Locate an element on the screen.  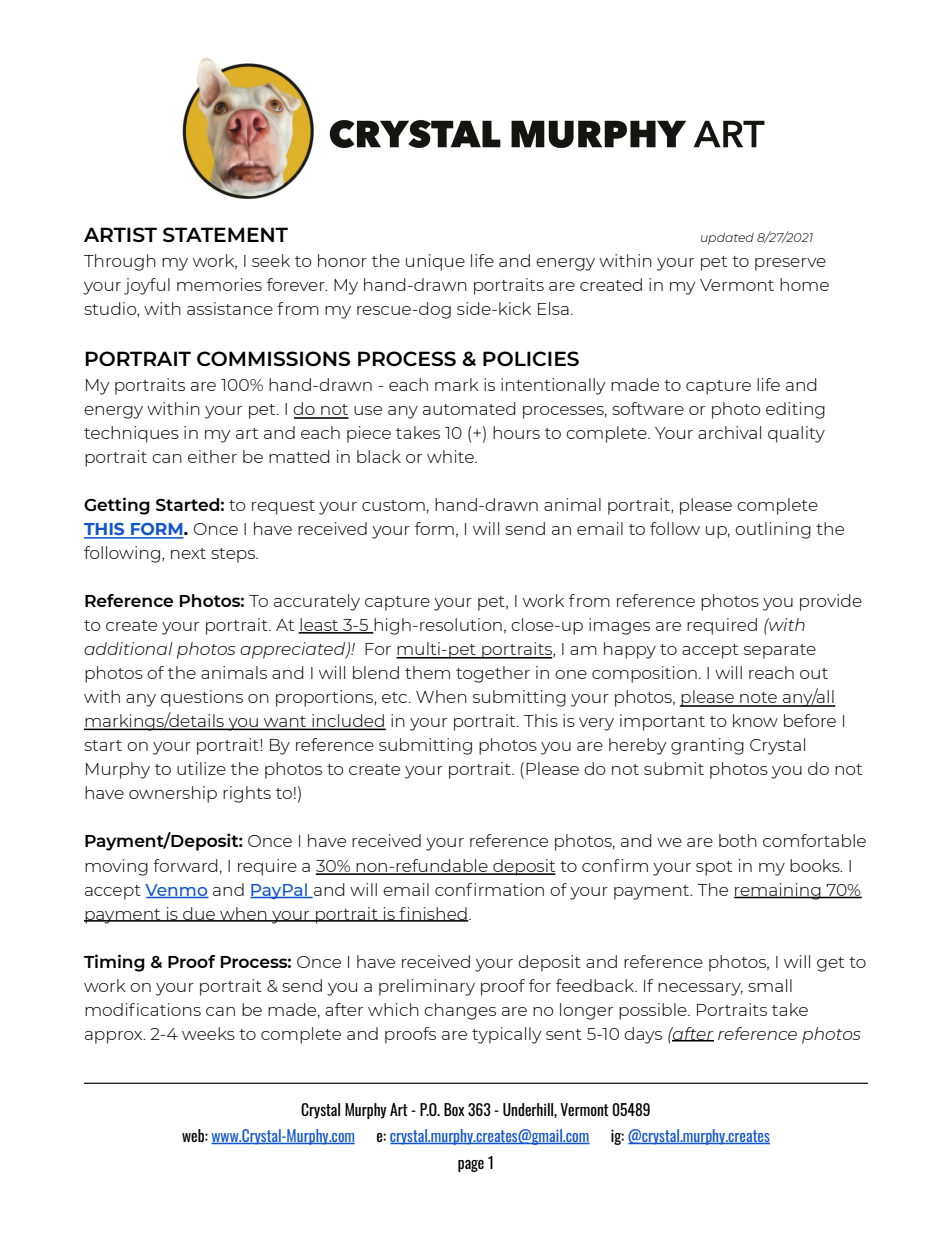
remaining is located at coordinates (778, 891).
